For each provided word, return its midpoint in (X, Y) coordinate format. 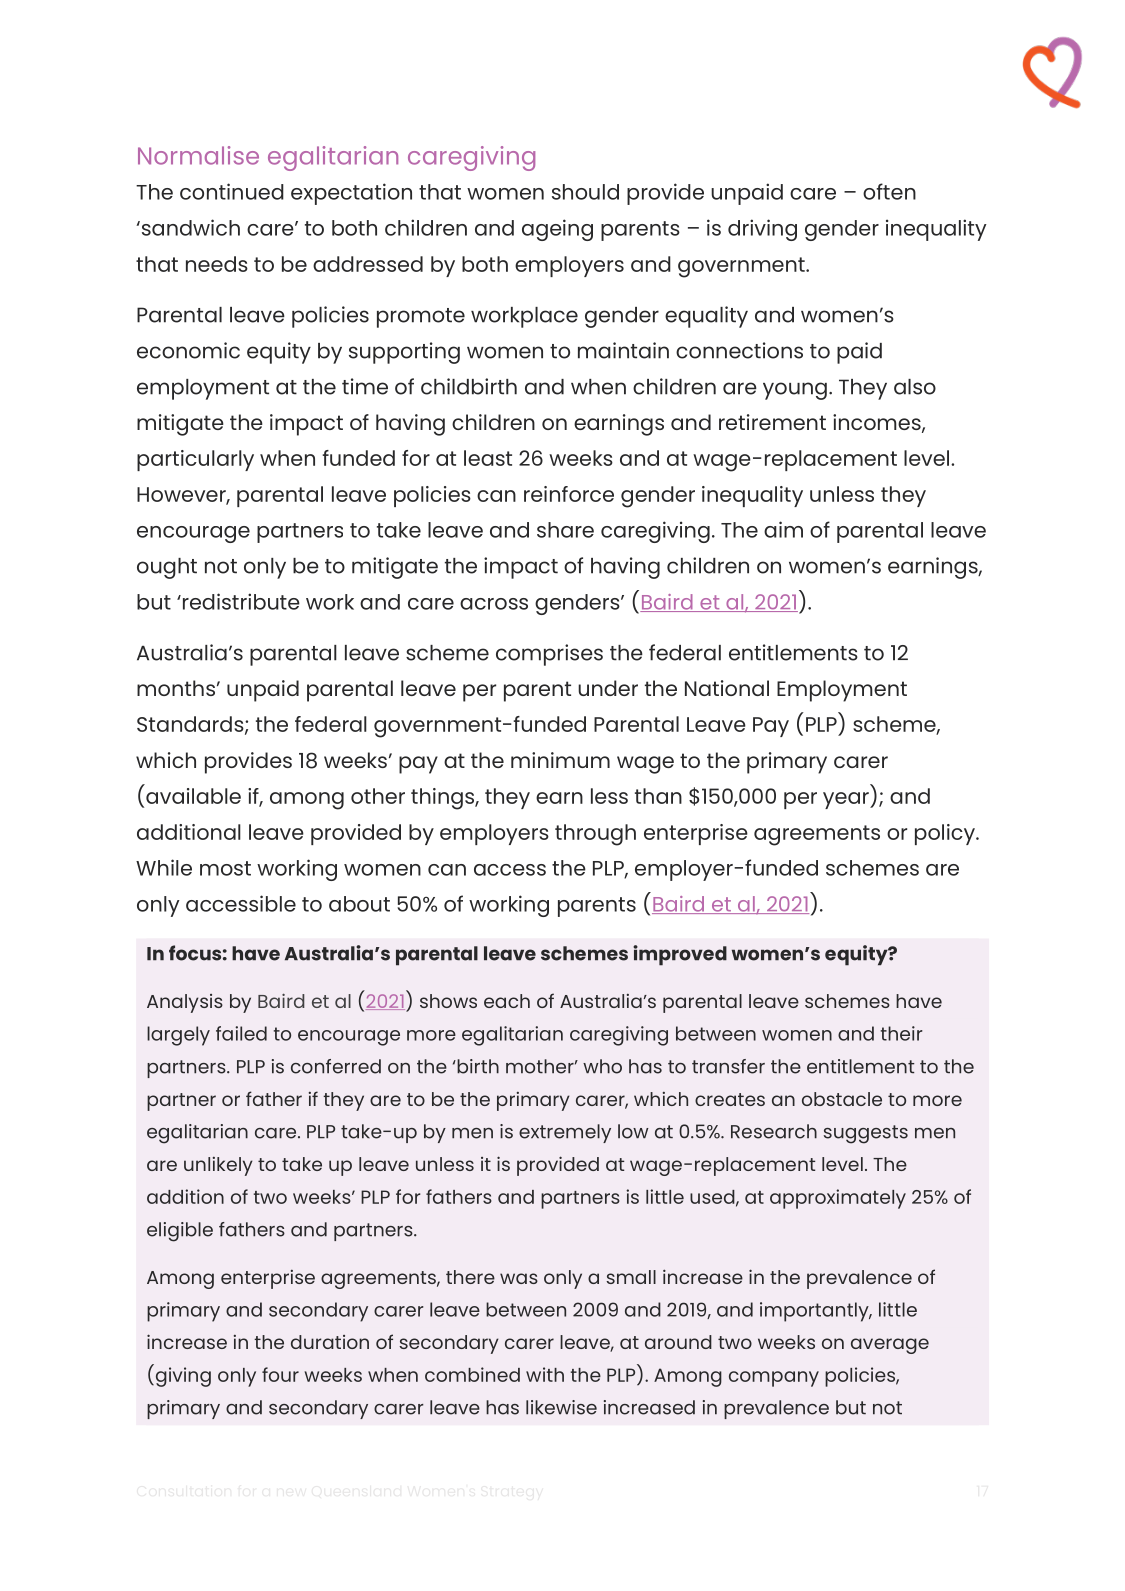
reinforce (569, 494)
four (280, 1374)
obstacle (842, 1099)
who (602, 1066)
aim (783, 529)
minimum (560, 760)
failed (241, 1033)
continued (232, 191)
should (585, 192)
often (889, 191)
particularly (195, 460)
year (847, 800)
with (545, 1374)
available (193, 796)
